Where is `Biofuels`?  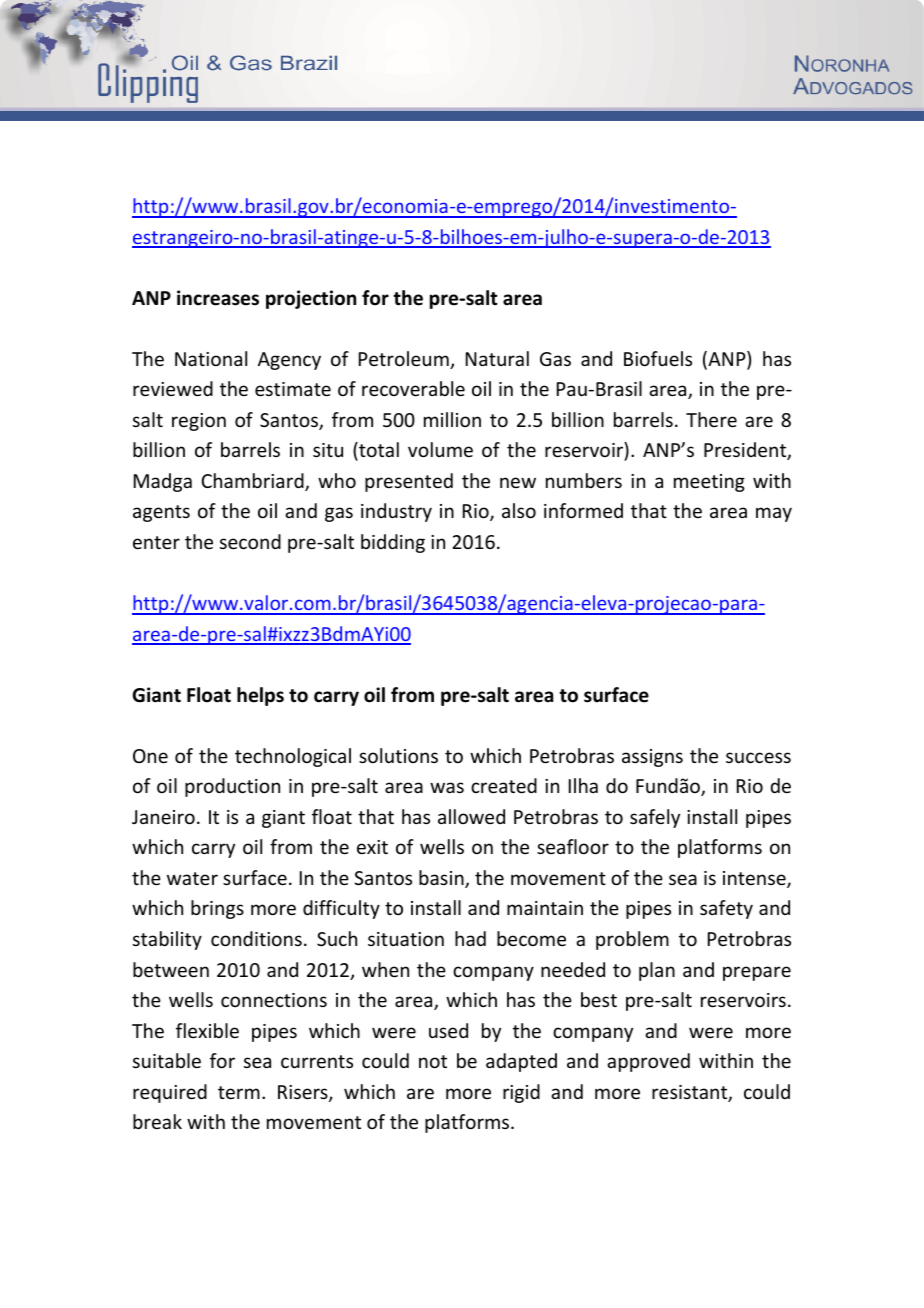
Biofuels is located at coordinates (658, 358).
